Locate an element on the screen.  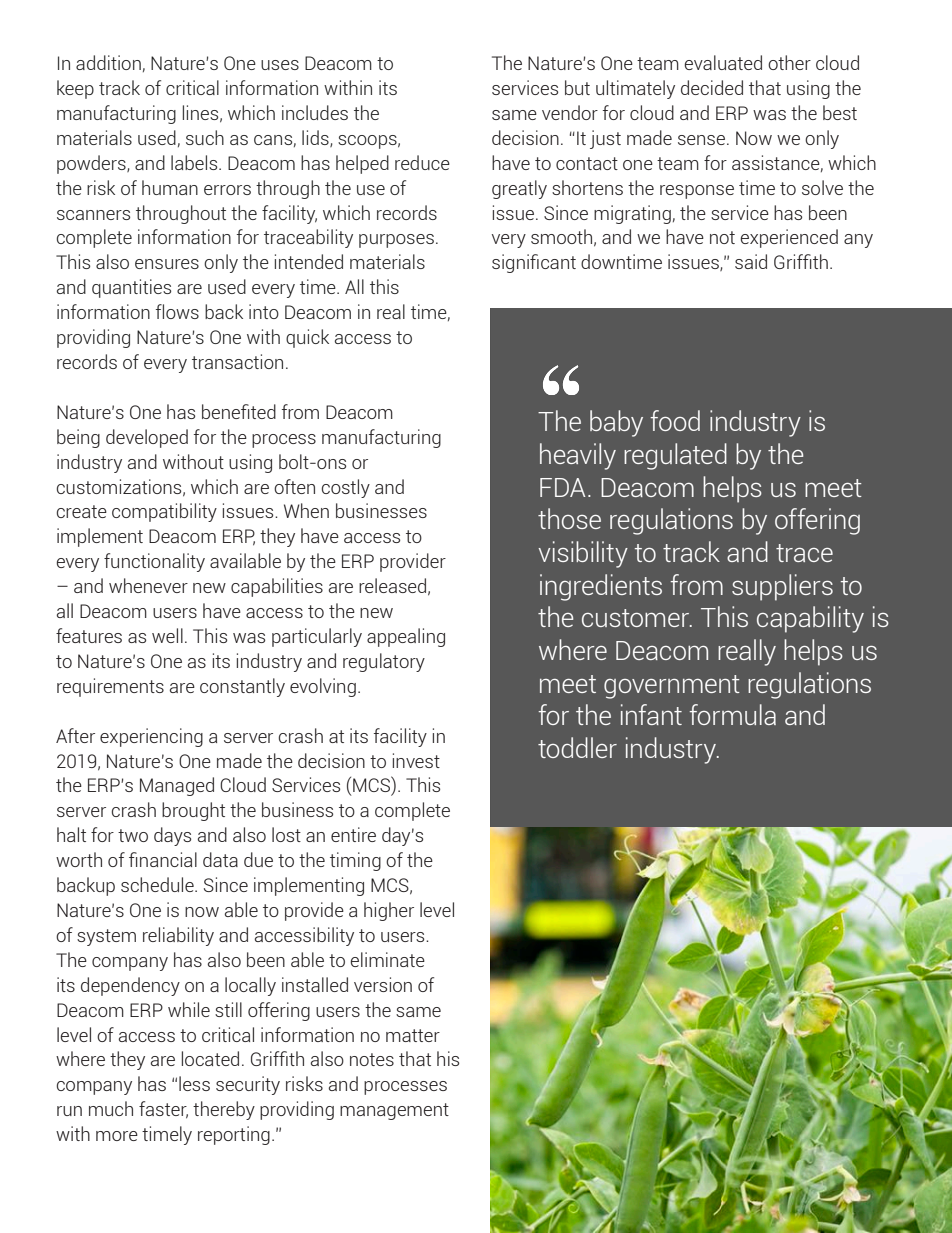
reduce is located at coordinates (422, 162).
